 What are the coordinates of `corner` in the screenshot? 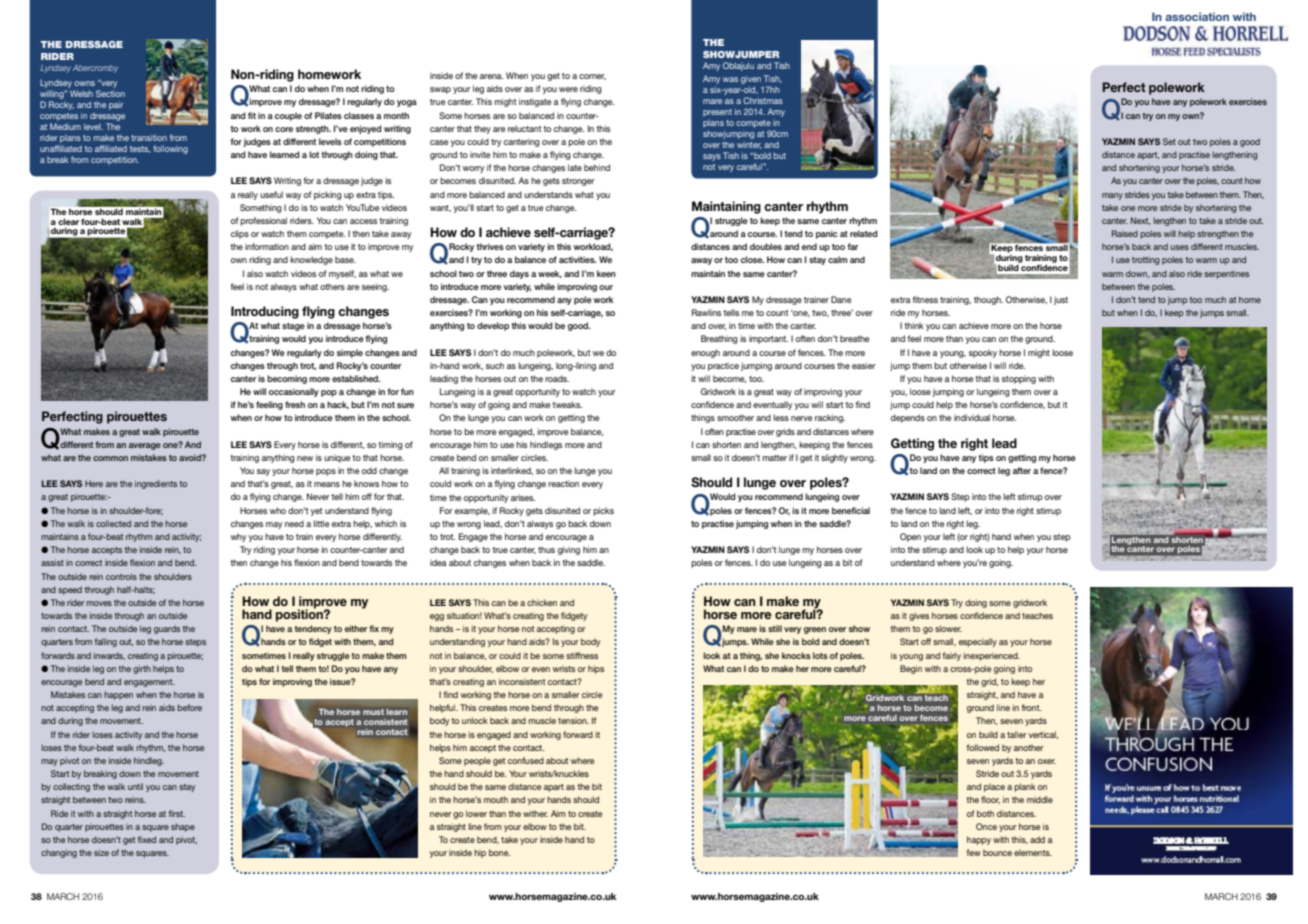 It's located at (592, 77).
